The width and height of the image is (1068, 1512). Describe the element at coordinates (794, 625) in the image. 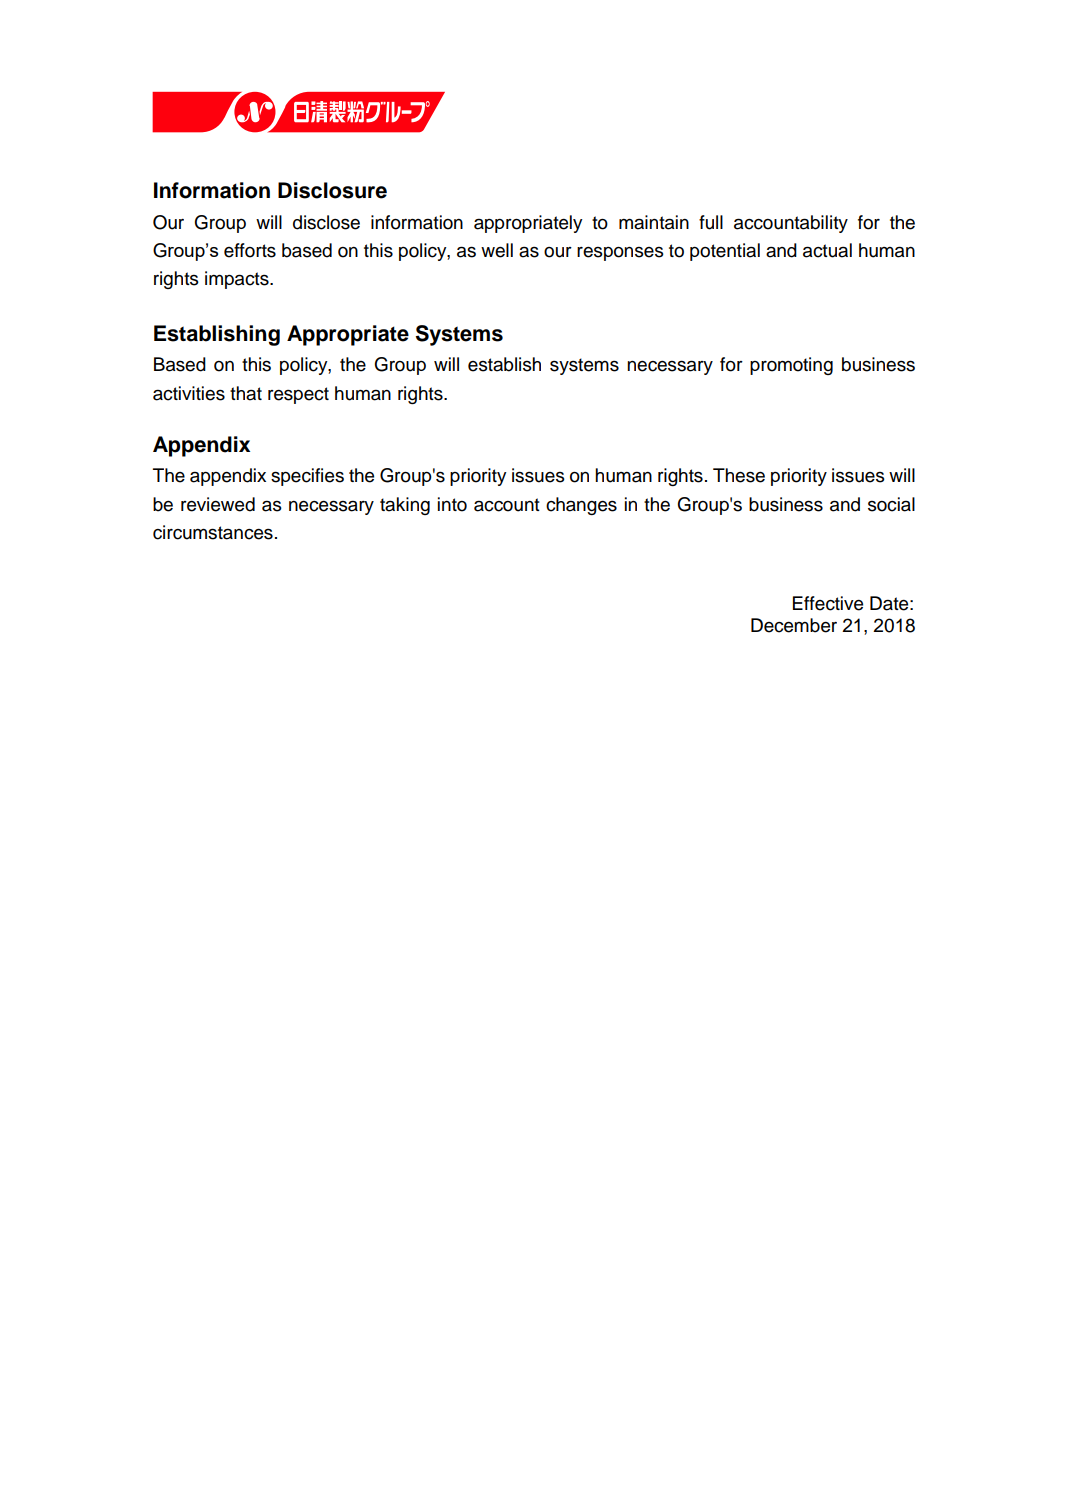

I see `December` at that location.
